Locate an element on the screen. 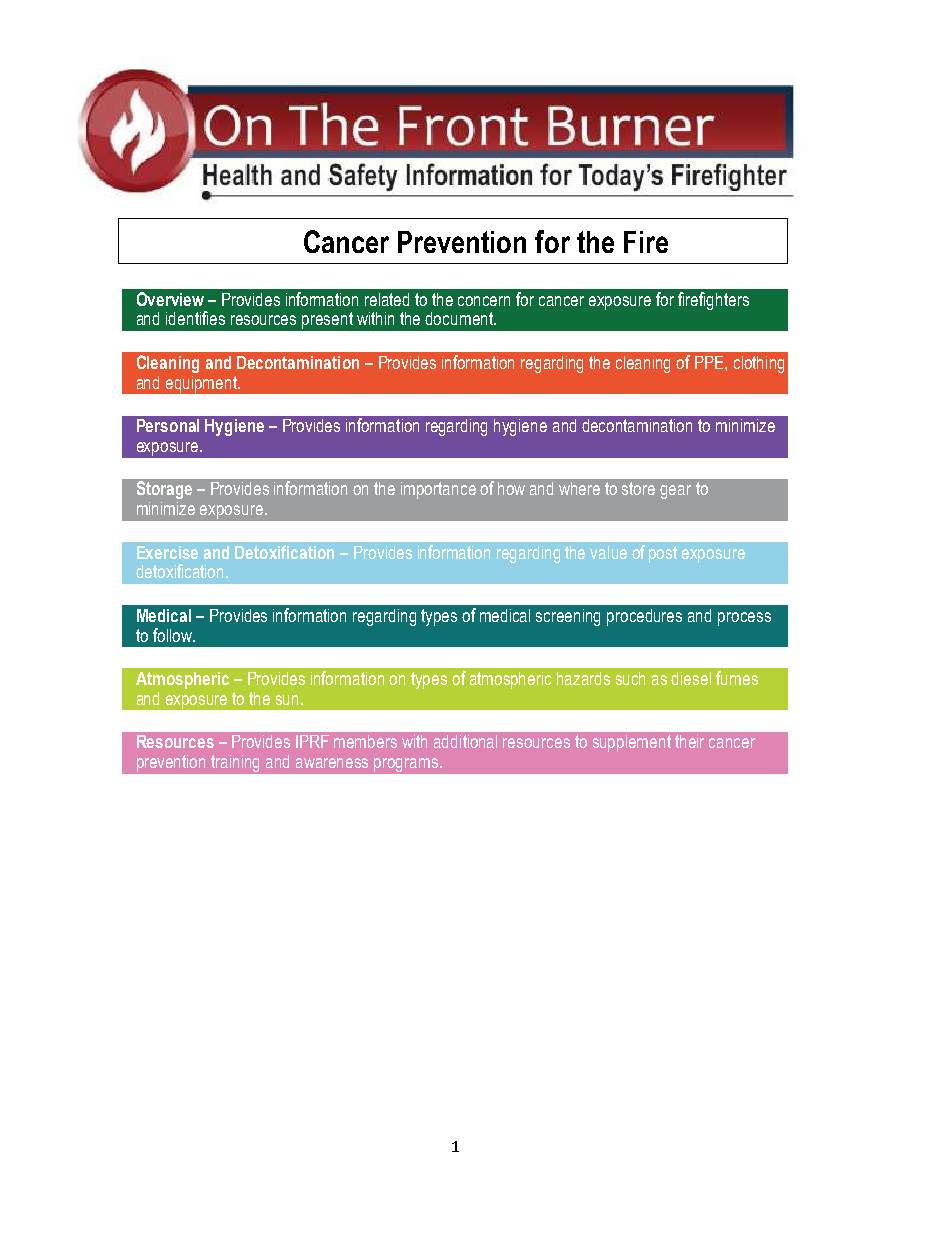 This screenshot has height=1233, width=952. identifies is located at coordinates (195, 318).
